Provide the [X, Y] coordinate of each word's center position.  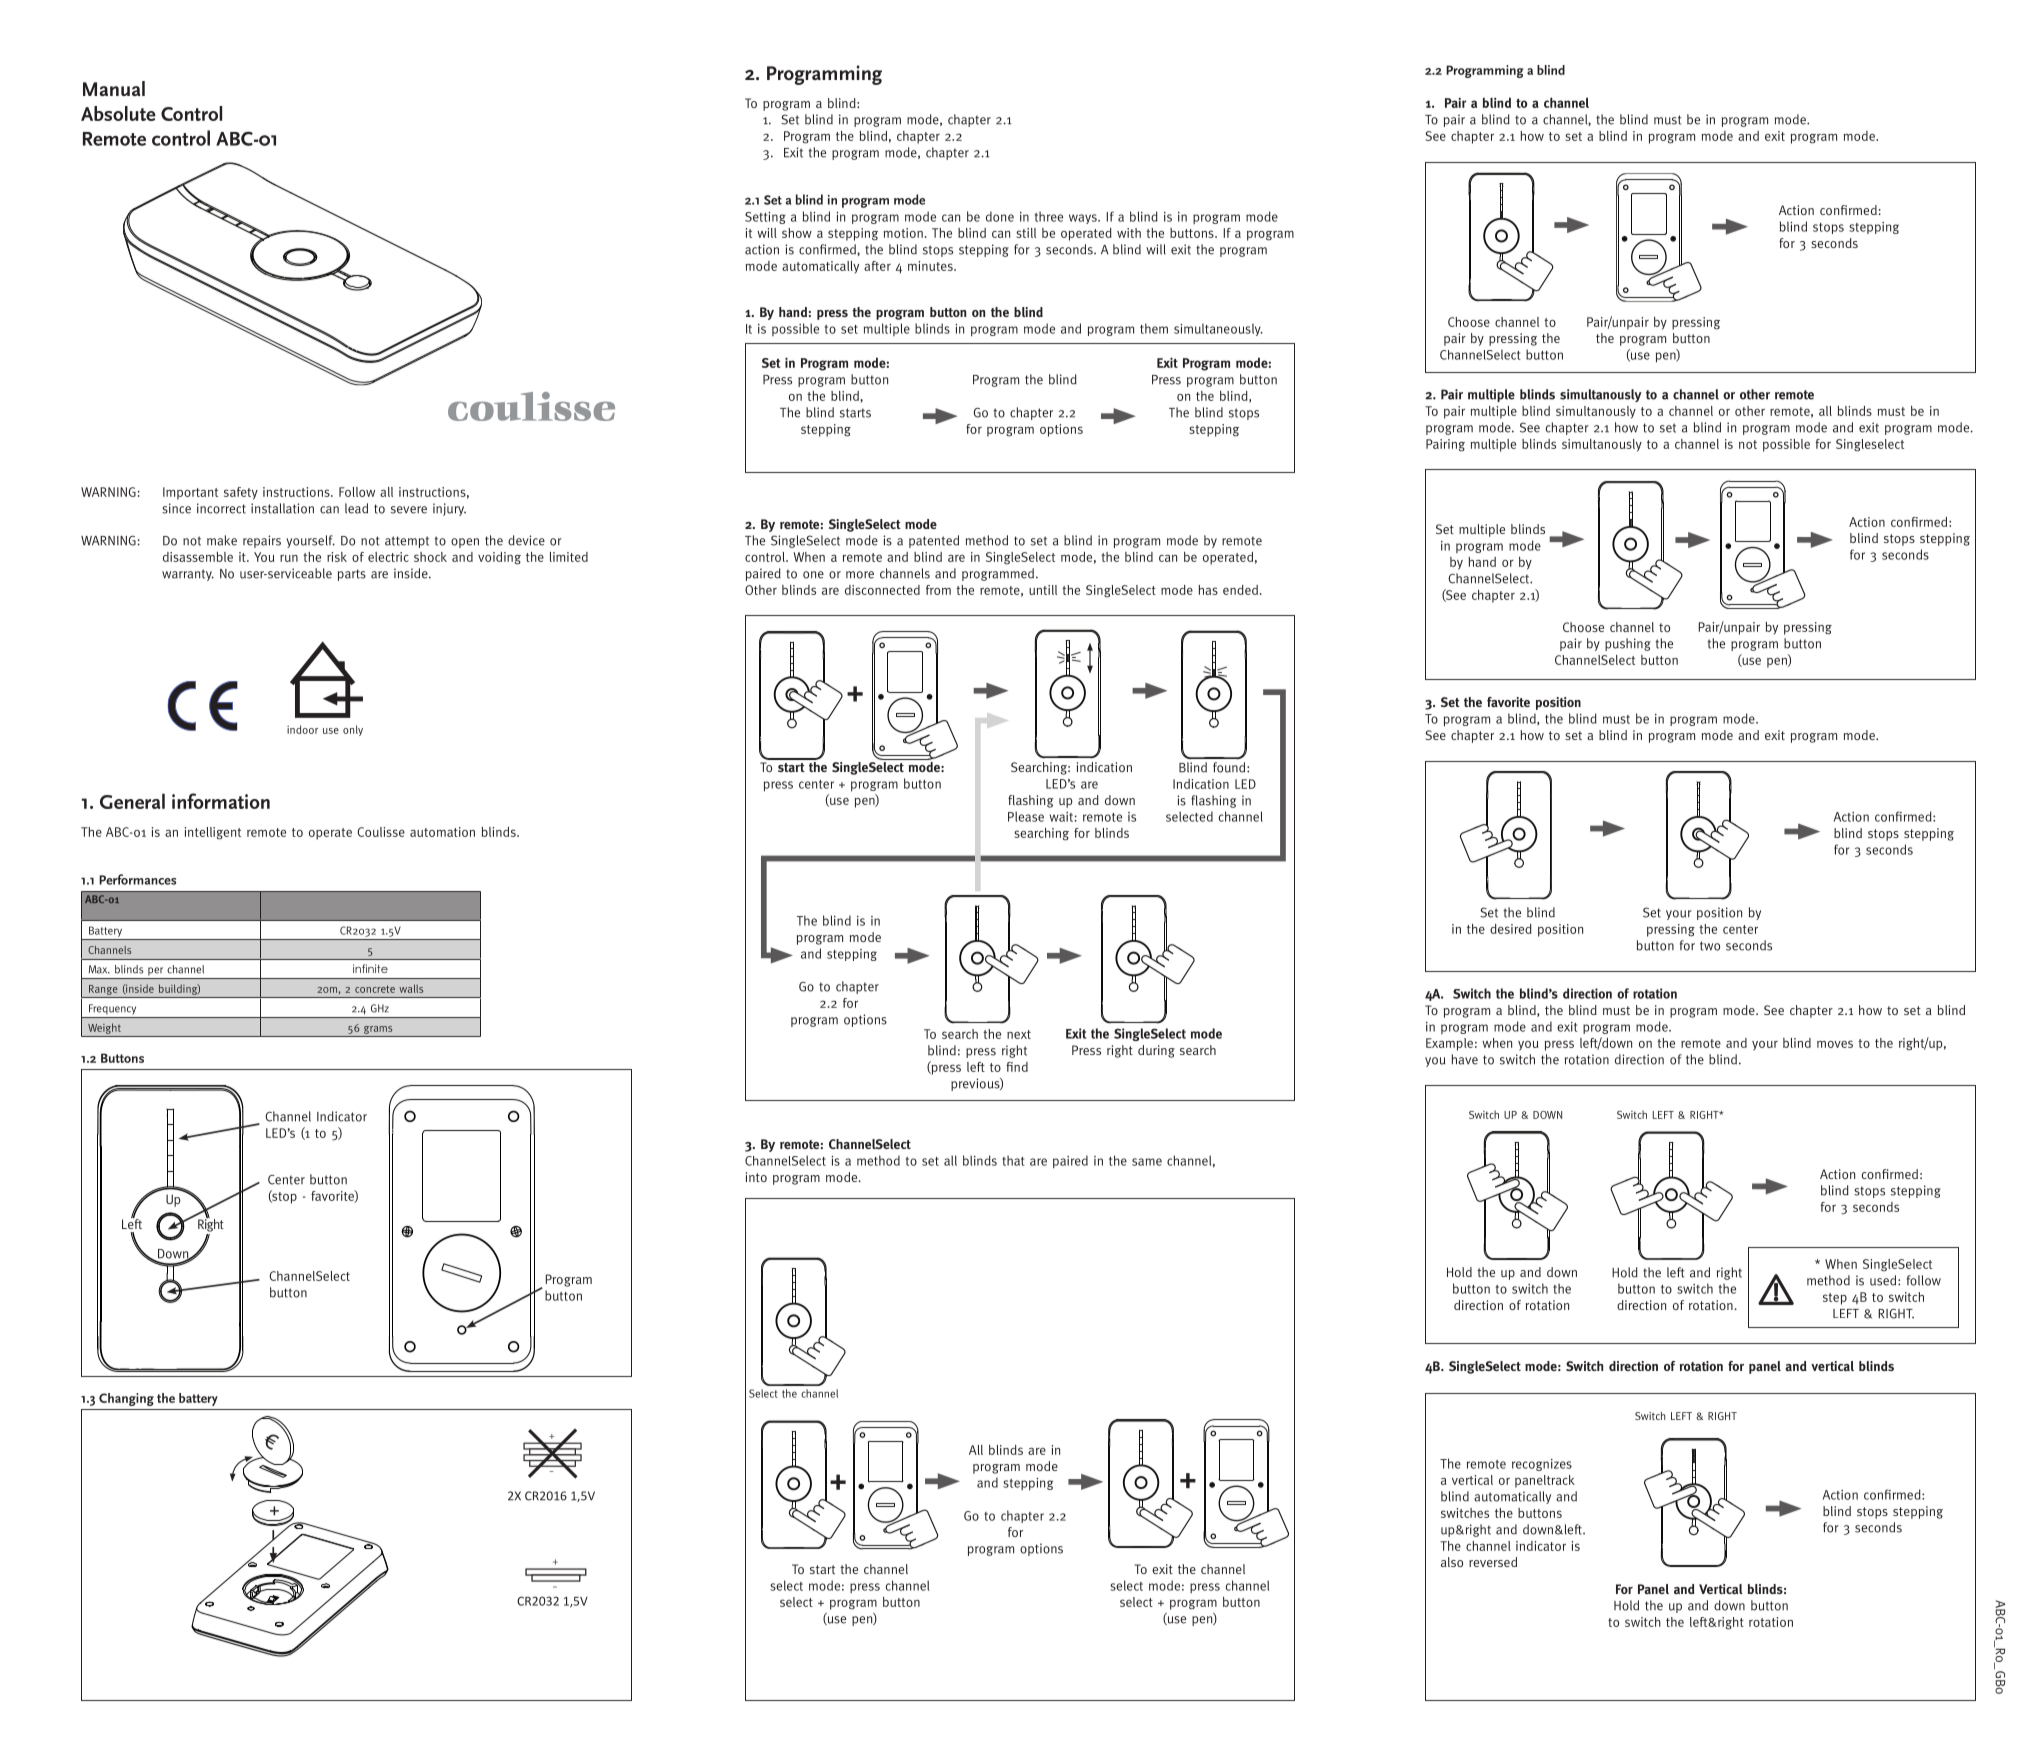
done [1000, 216]
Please [1026, 816]
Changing [126, 1399]
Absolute [118, 113]
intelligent [212, 833]
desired [1511, 929]
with [1129, 233]
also [1452, 1562]
